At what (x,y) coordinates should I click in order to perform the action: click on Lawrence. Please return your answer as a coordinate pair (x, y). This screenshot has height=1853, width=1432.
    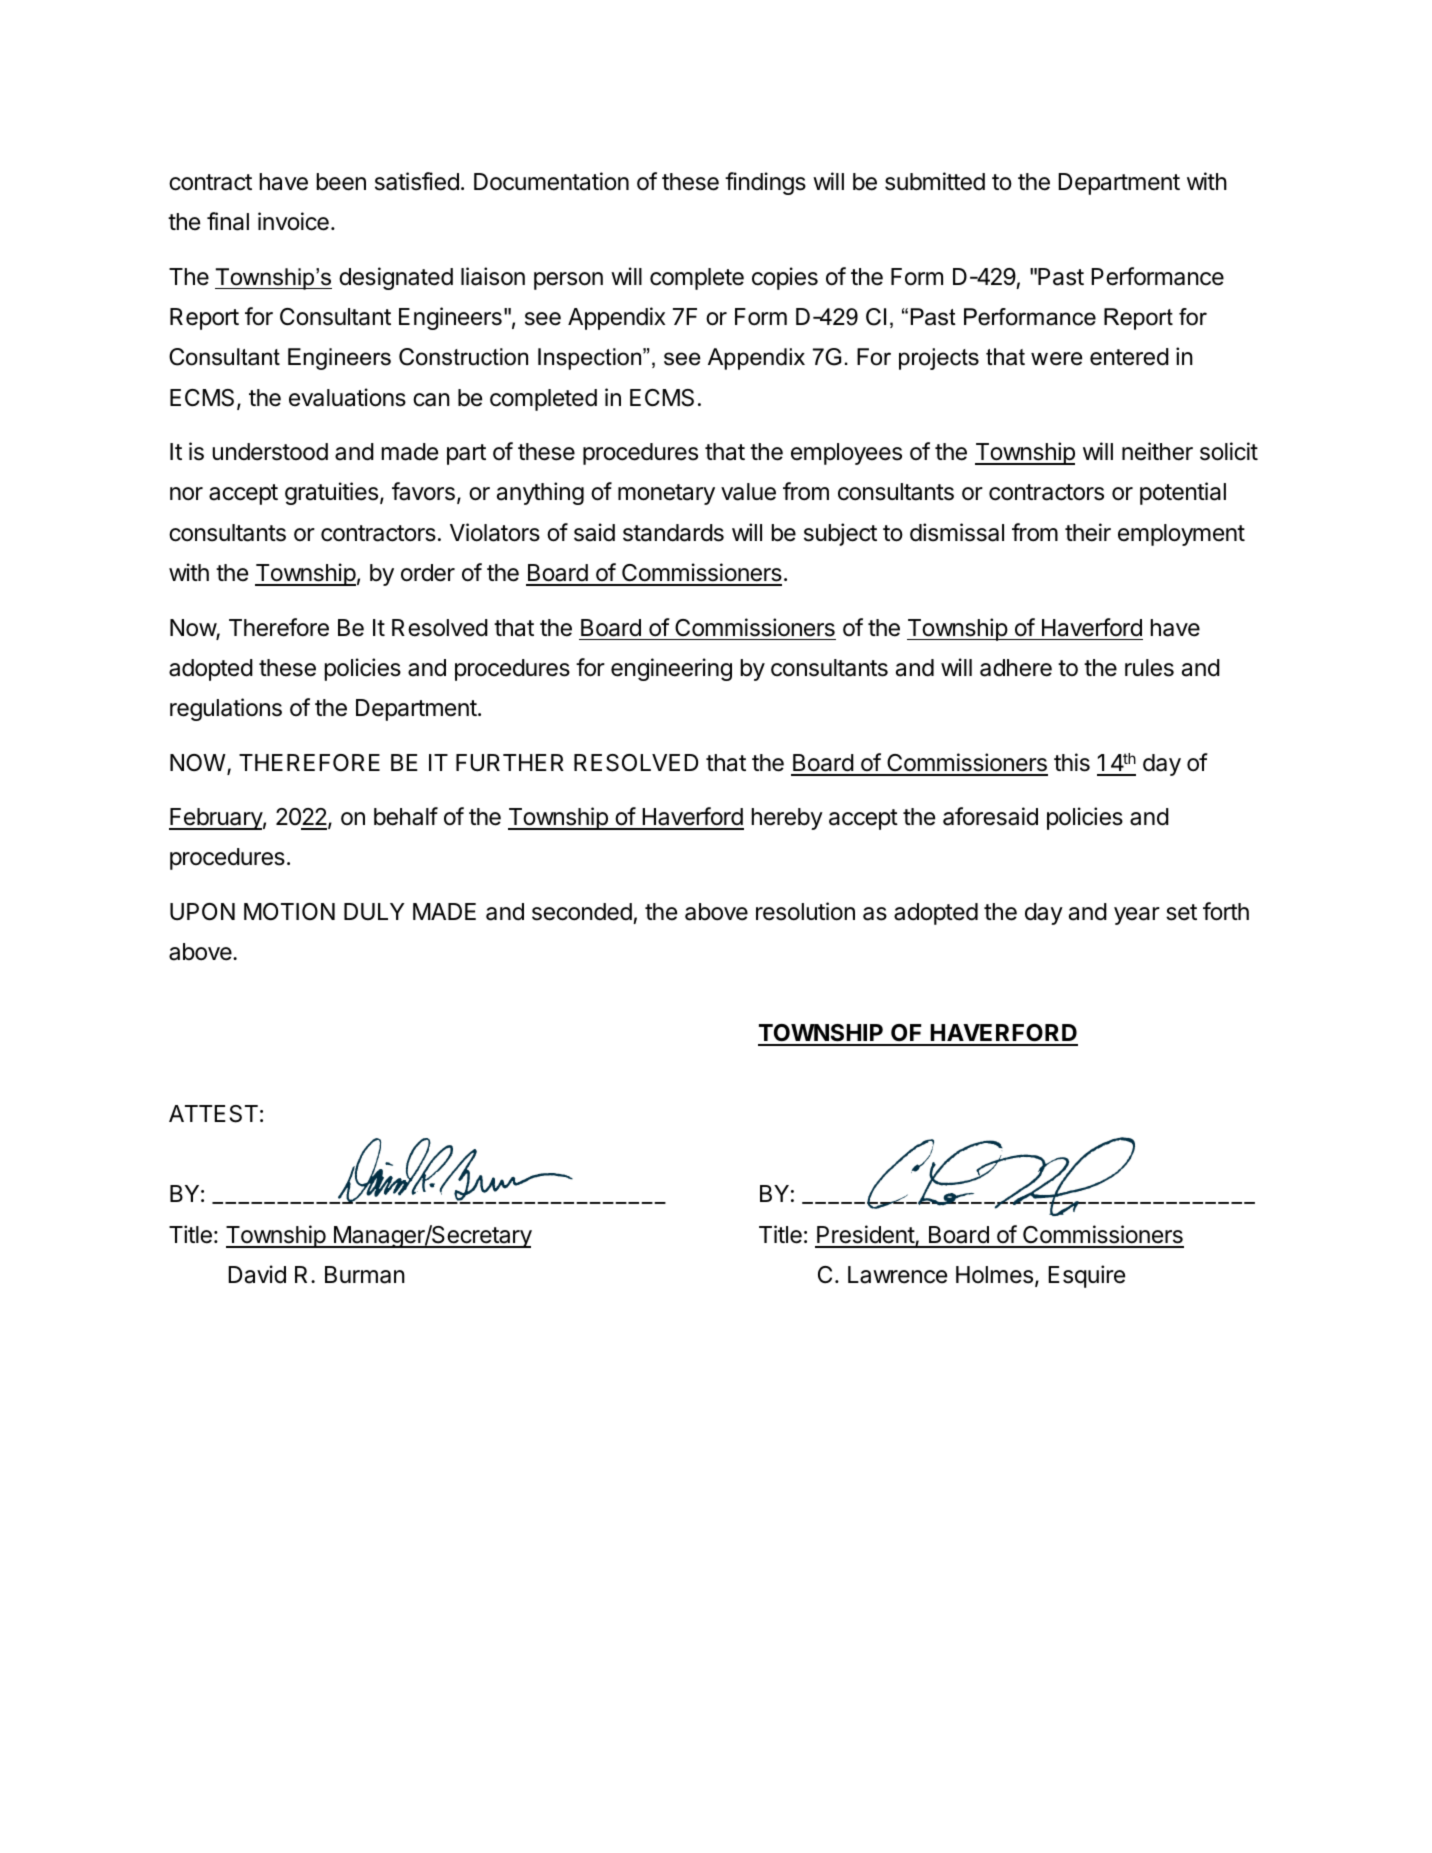
    Looking at the image, I should click on (897, 1275).
